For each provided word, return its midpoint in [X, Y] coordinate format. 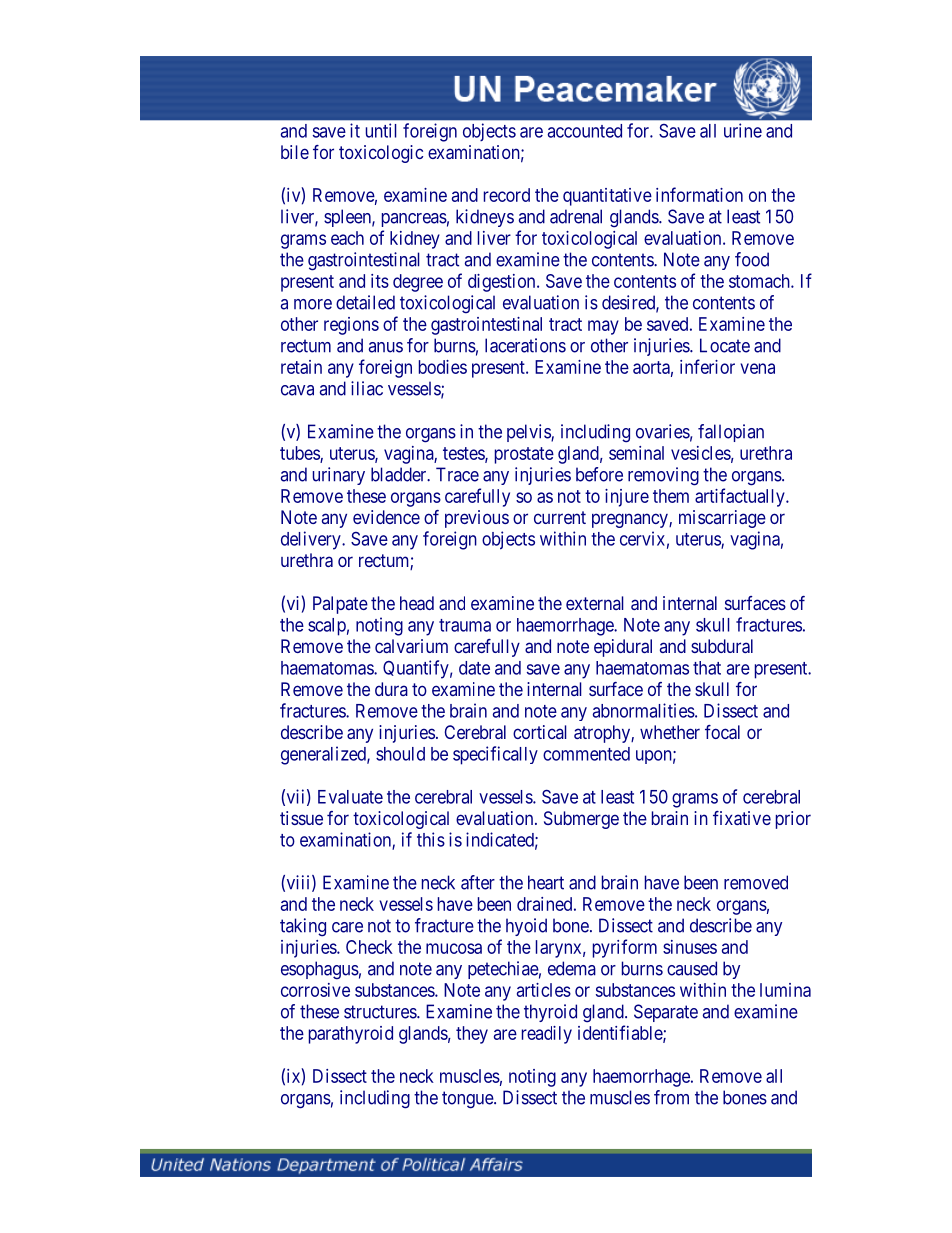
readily [547, 1035]
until [381, 130]
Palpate [340, 605]
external [595, 603]
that [707, 668]
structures [381, 1012]
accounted [585, 131]
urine [743, 130]
